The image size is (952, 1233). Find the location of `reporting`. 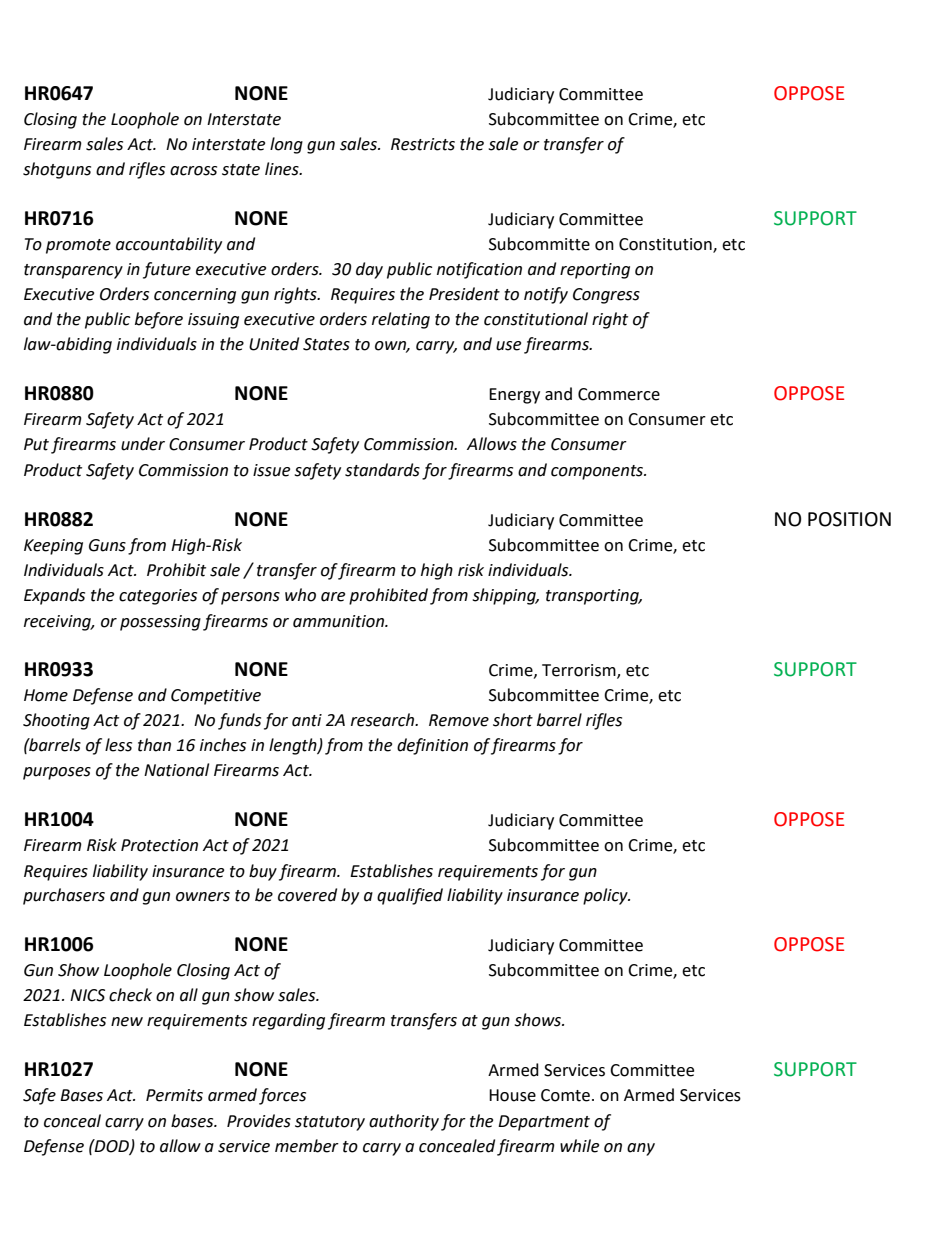

reporting is located at coordinates (595, 271).
